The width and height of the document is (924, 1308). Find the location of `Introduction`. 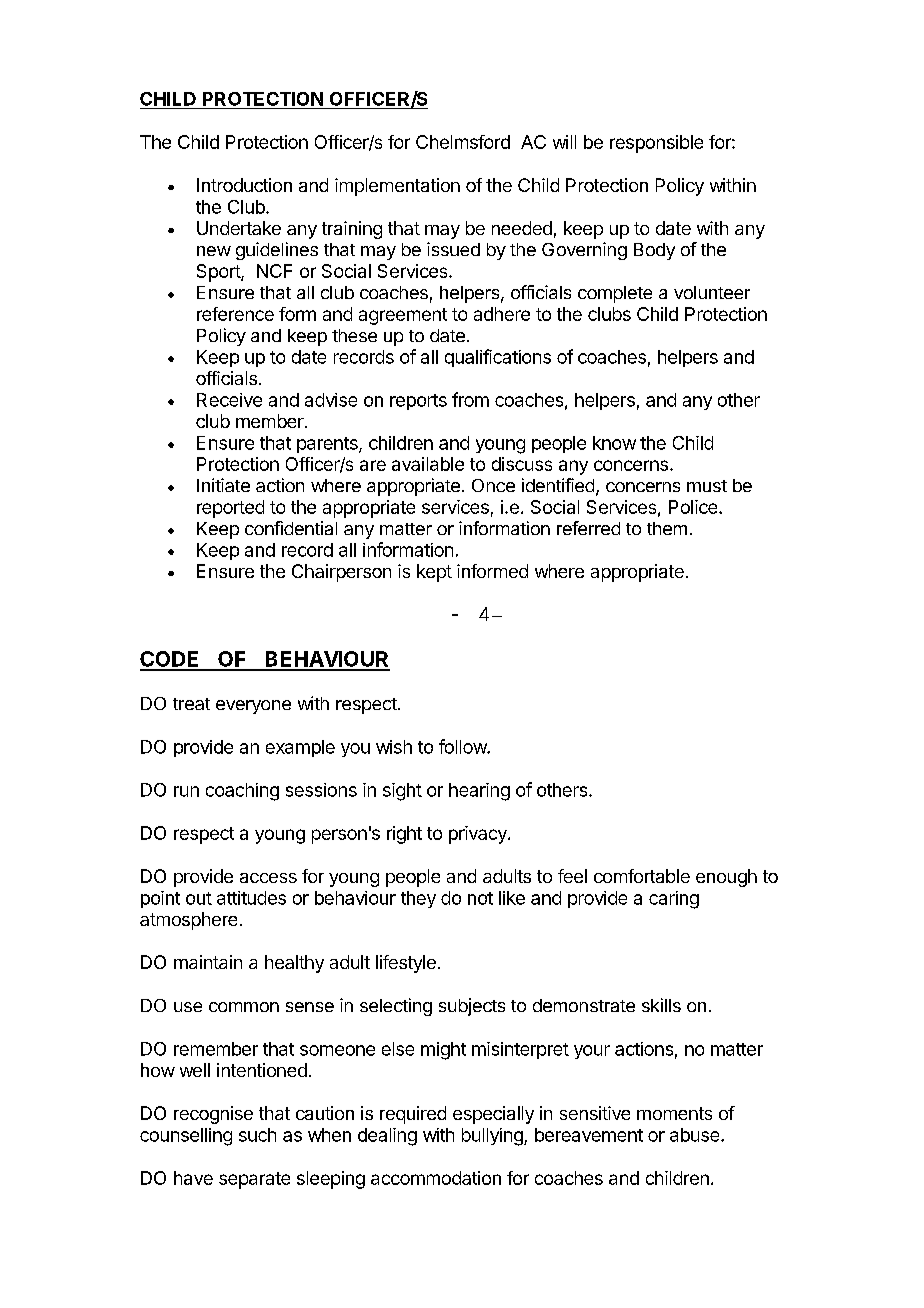

Introduction is located at coordinates (244, 185).
